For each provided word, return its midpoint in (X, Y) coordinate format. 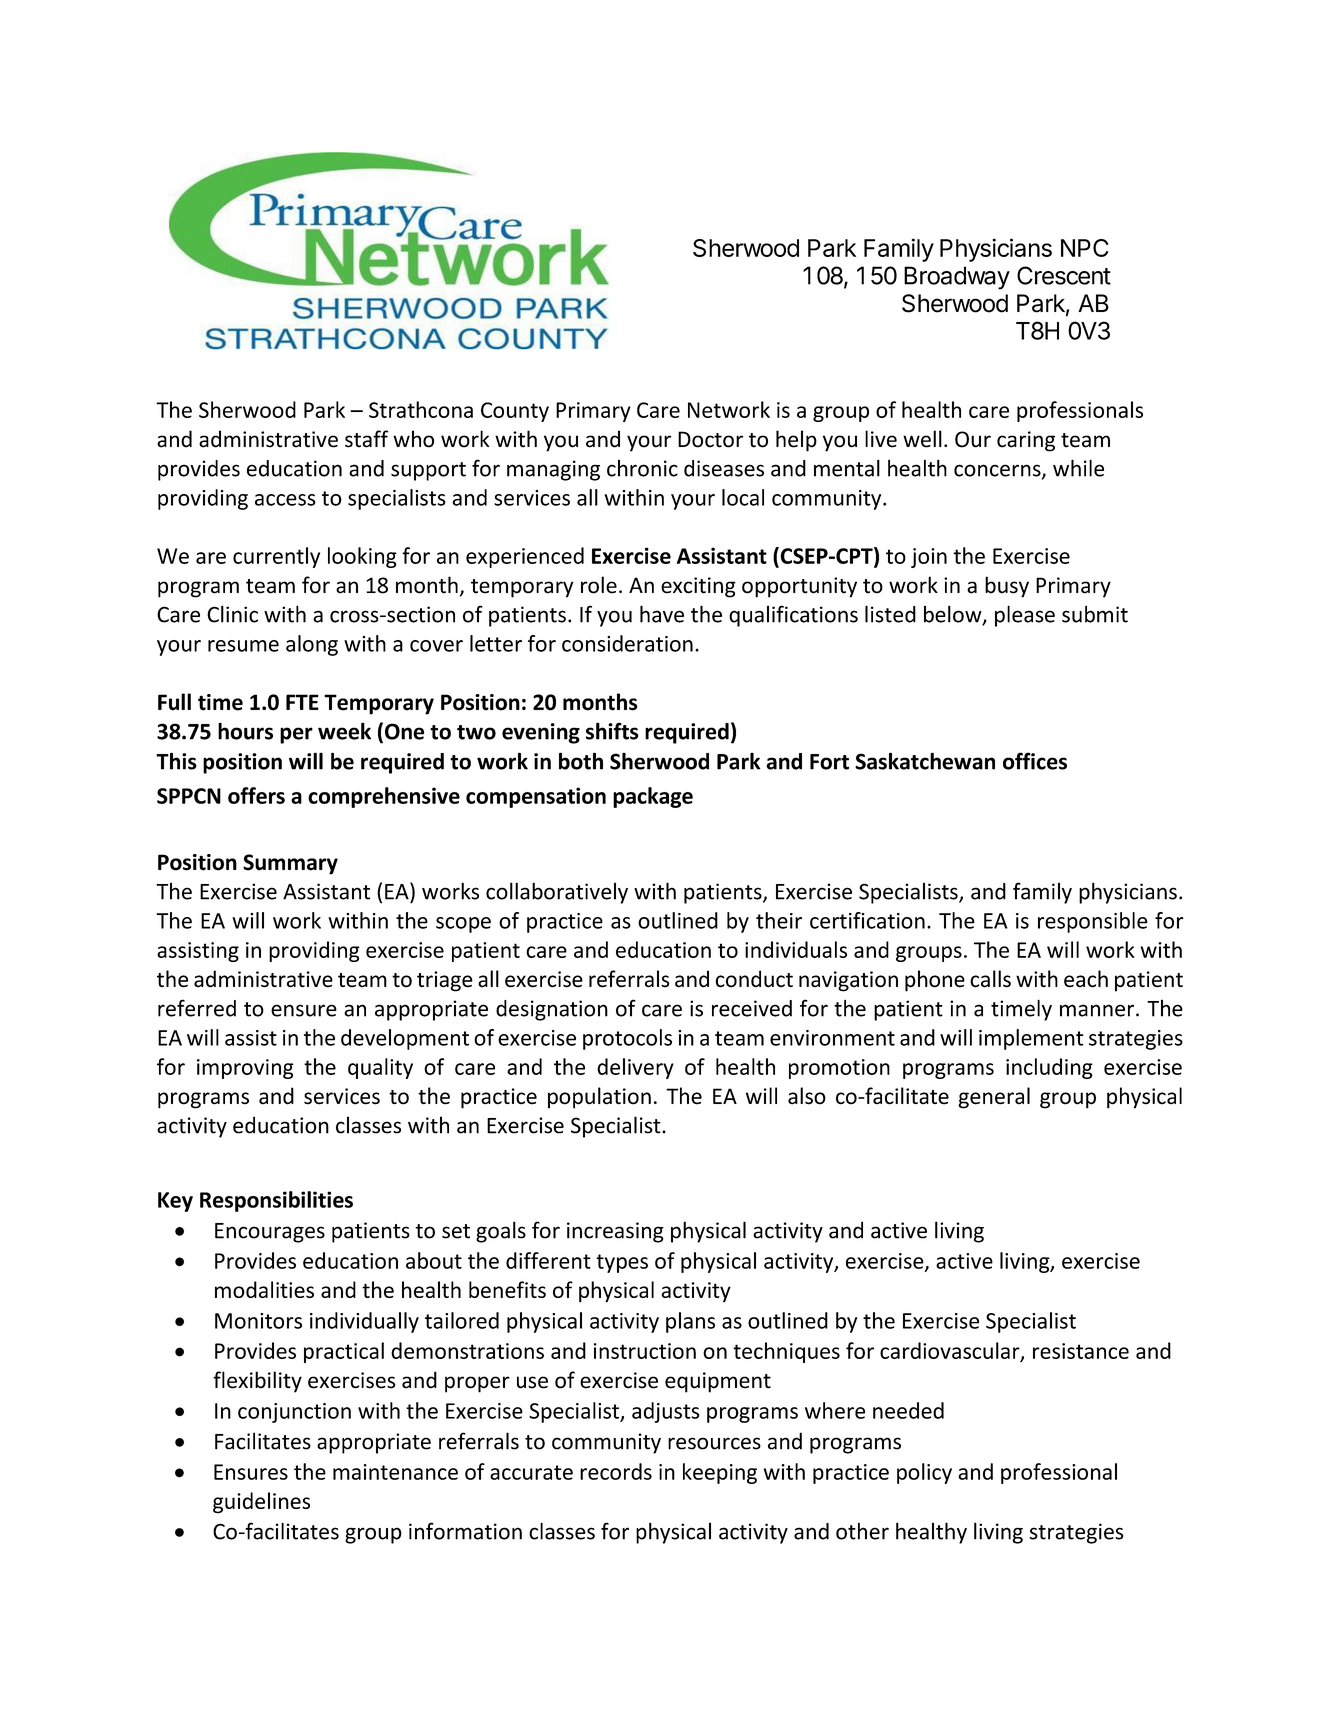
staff (366, 439)
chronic (642, 468)
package (653, 797)
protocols (627, 1039)
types (622, 1263)
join (929, 558)
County (515, 412)
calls (990, 979)
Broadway (957, 278)
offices (1035, 761)
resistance (1081, 1351)
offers (256, 795)
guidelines (261, 1503)
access (285, 500)
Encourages (270, 1233)
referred (197, 1008)
